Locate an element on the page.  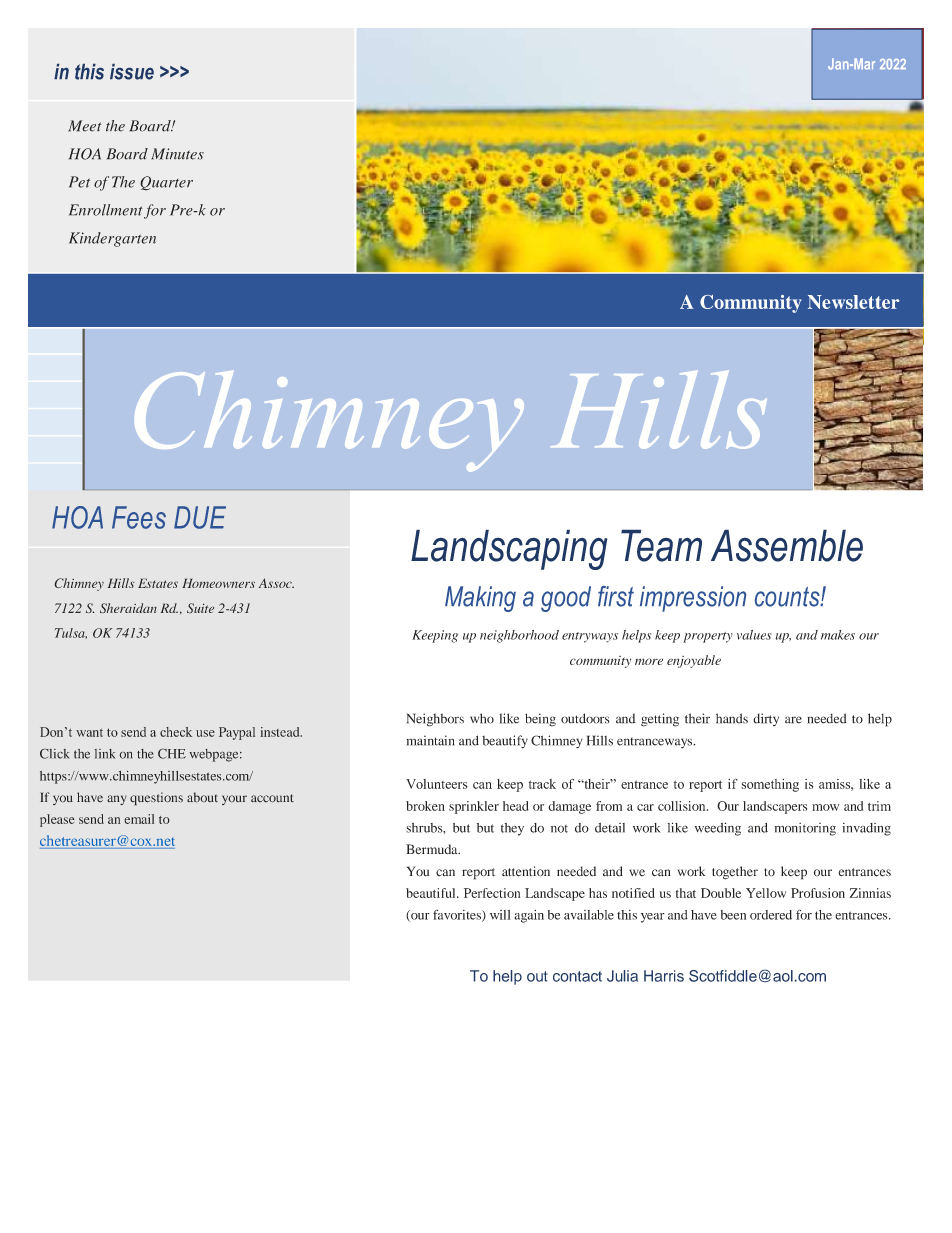
email is located at coordinates (139, 819).
